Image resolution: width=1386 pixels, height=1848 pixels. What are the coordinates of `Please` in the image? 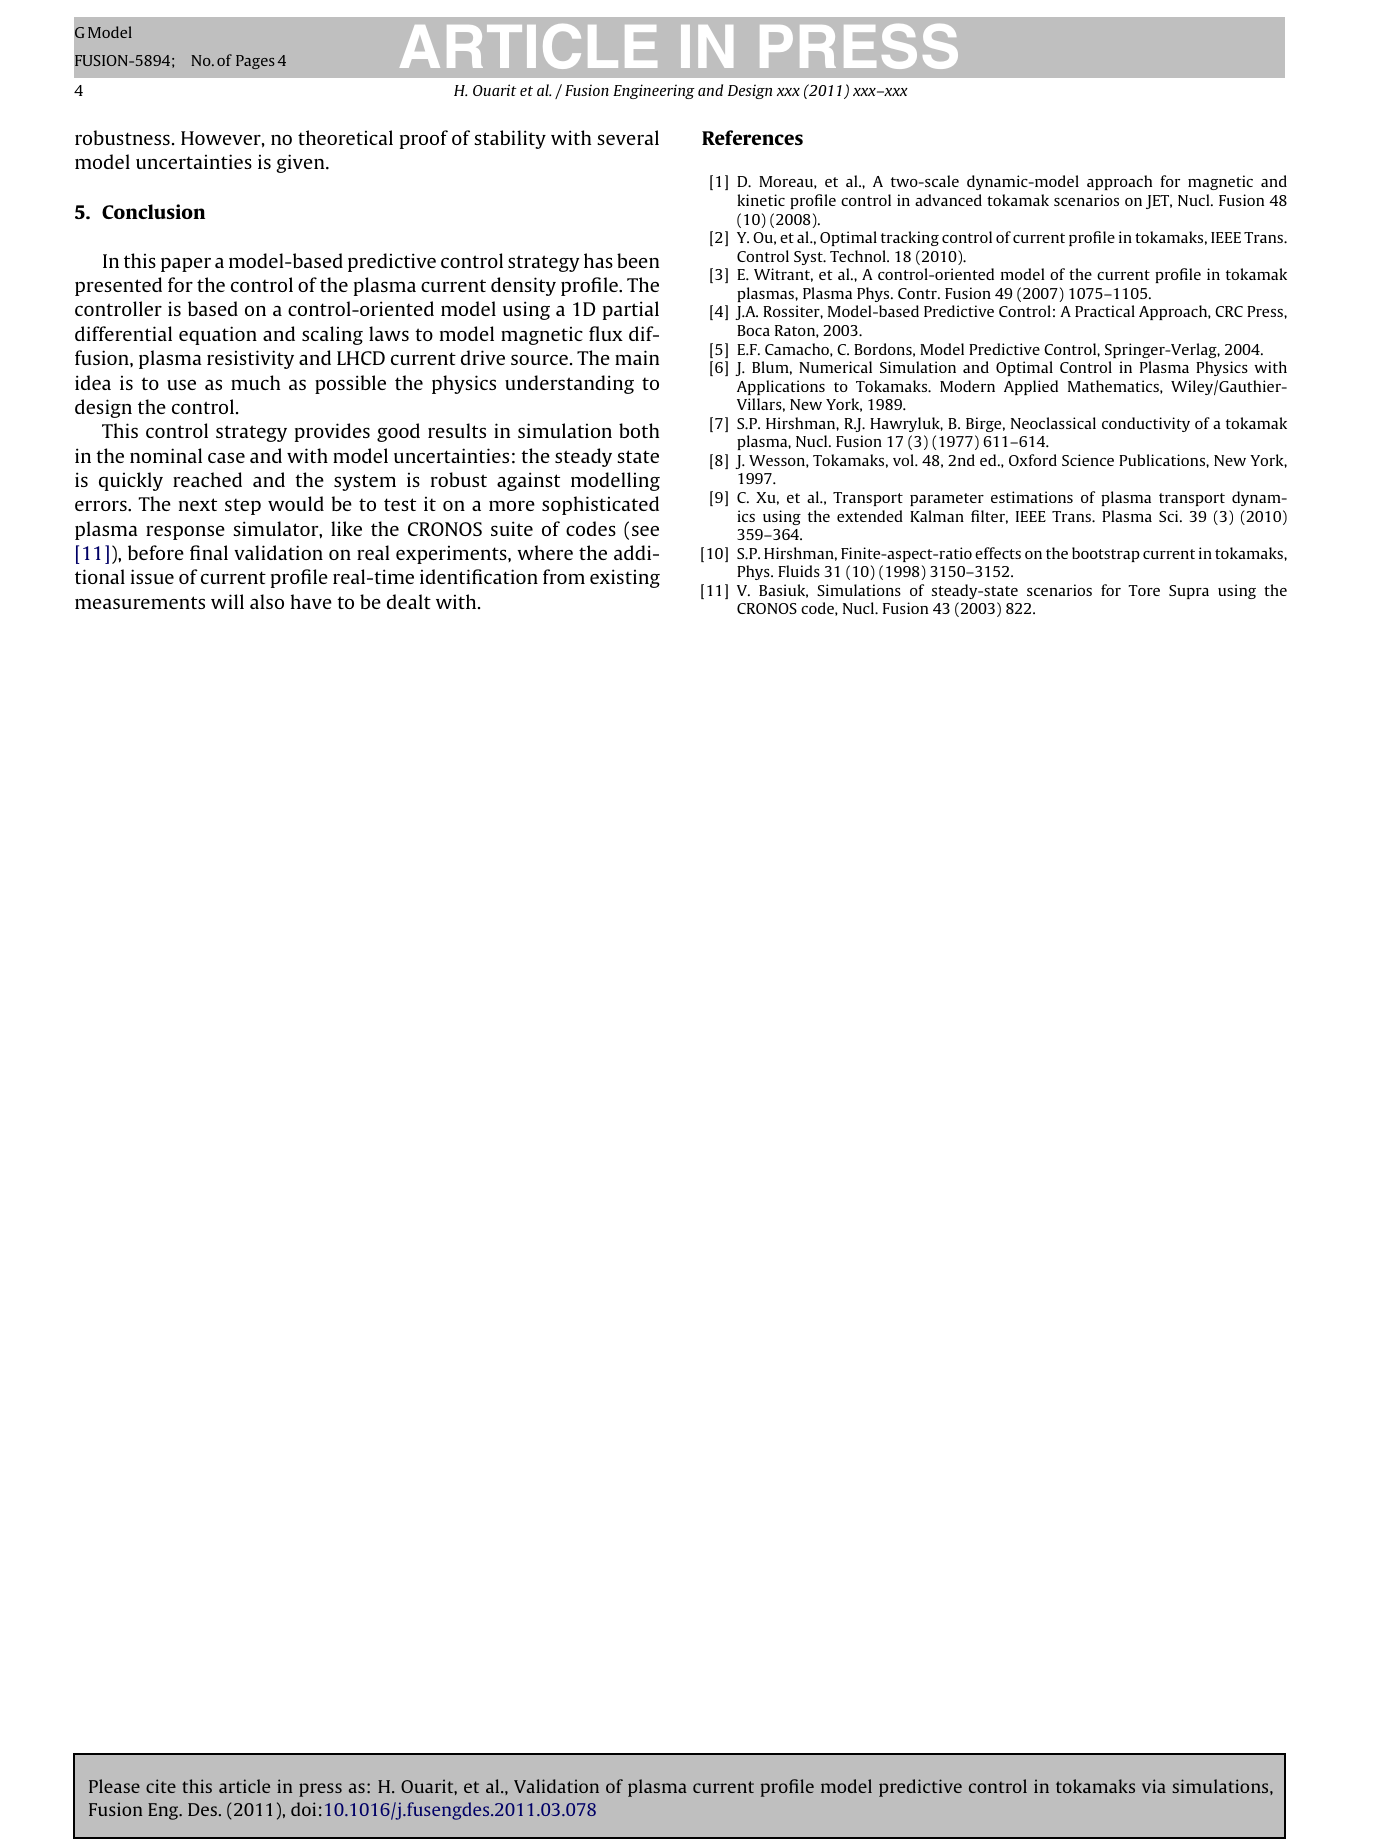 It's located at (114, 1786).
